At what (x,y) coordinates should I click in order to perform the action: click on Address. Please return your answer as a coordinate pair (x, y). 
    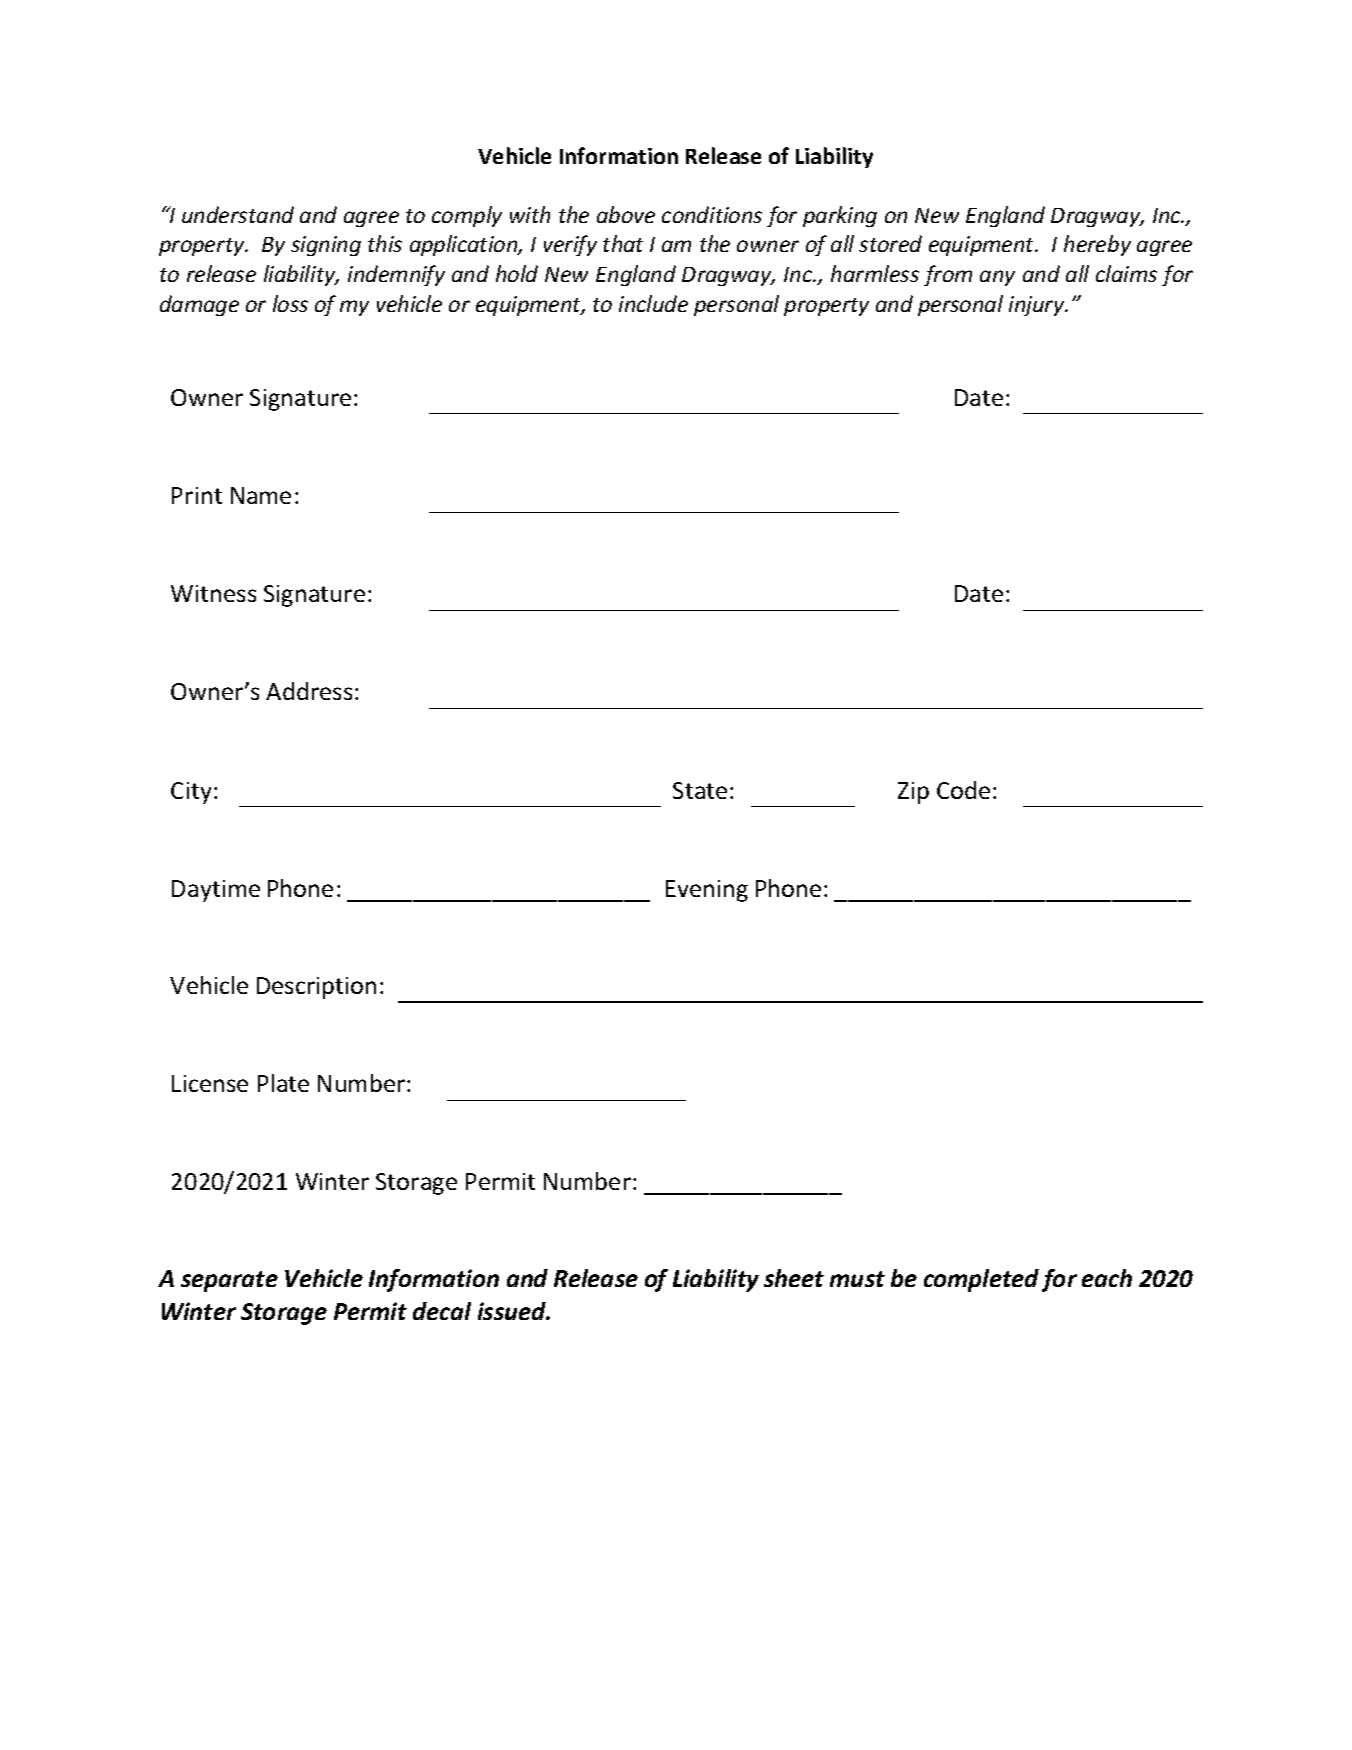
    Looking at the image, I should click on (309, 691).
